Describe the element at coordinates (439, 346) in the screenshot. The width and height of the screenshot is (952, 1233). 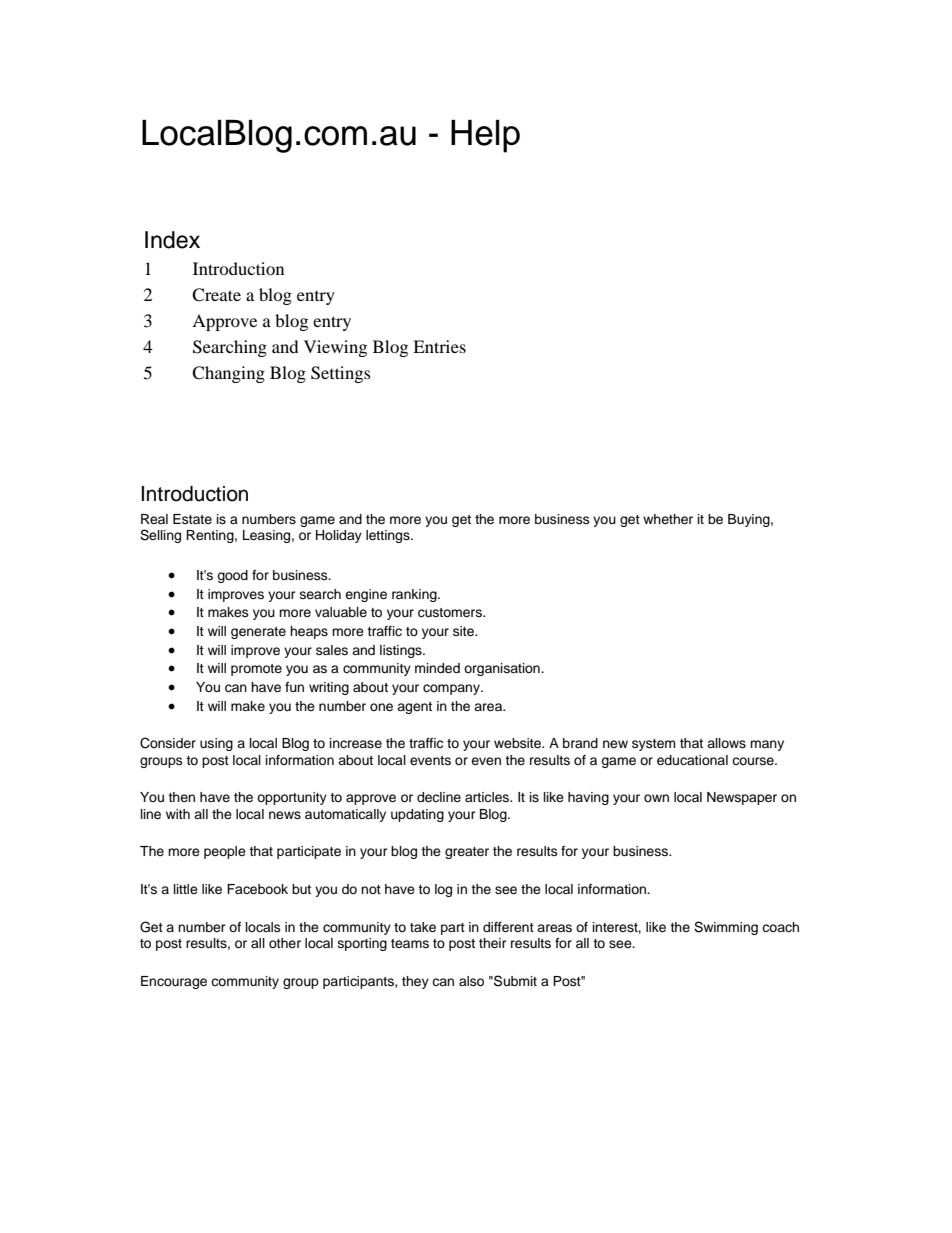
I see `Entries` at that location.
